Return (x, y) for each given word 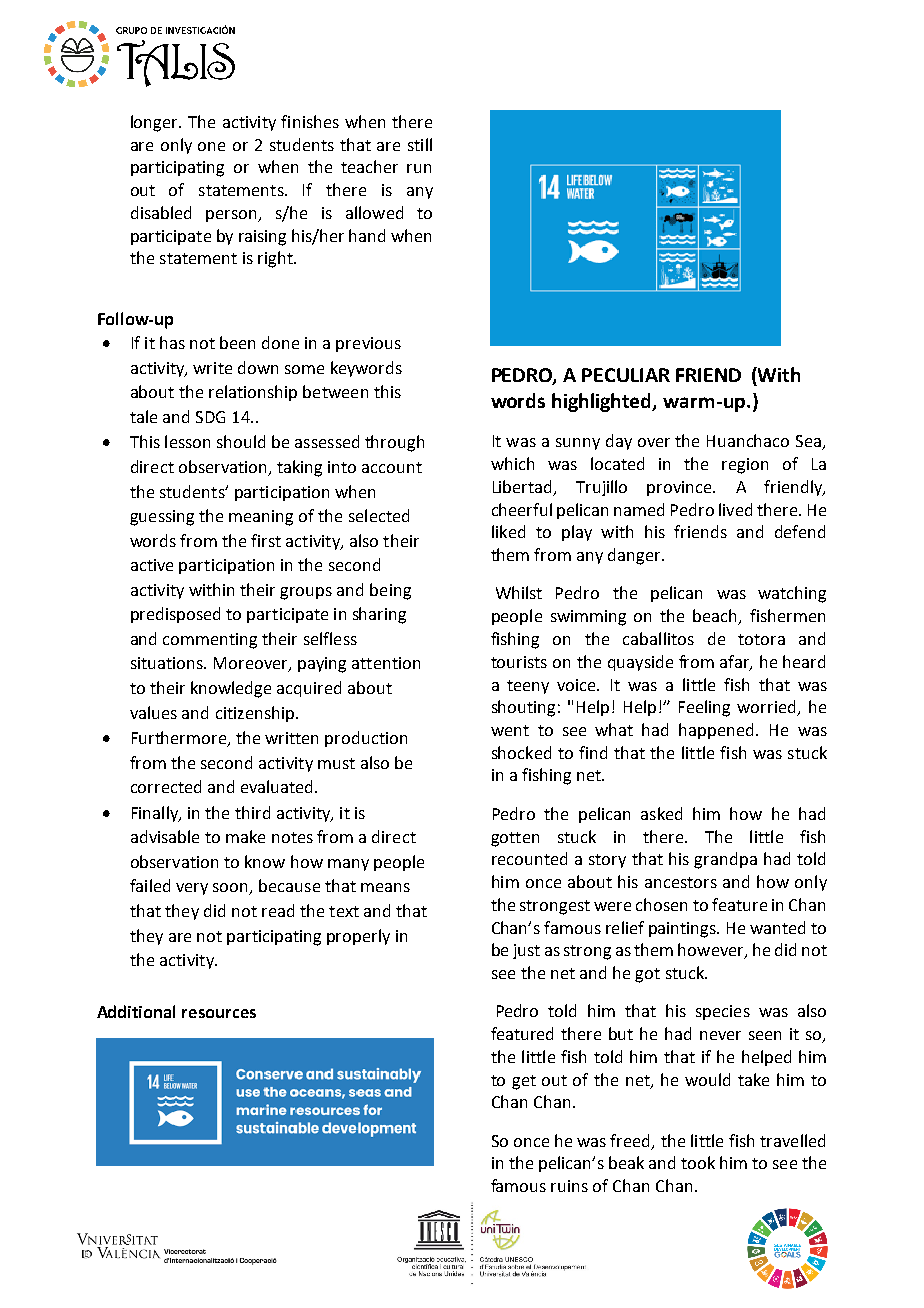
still (420, 144)
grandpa (725, 860)
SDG (210, 417)
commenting (210, 641)
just (526, 951)
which (512, 463)
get (524, 1082)
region (745, 466)
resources (219, 1013)
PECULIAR (626, 375)
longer (155, 123)
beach (716, 617)
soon (232, 889)
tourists (519, 662)
